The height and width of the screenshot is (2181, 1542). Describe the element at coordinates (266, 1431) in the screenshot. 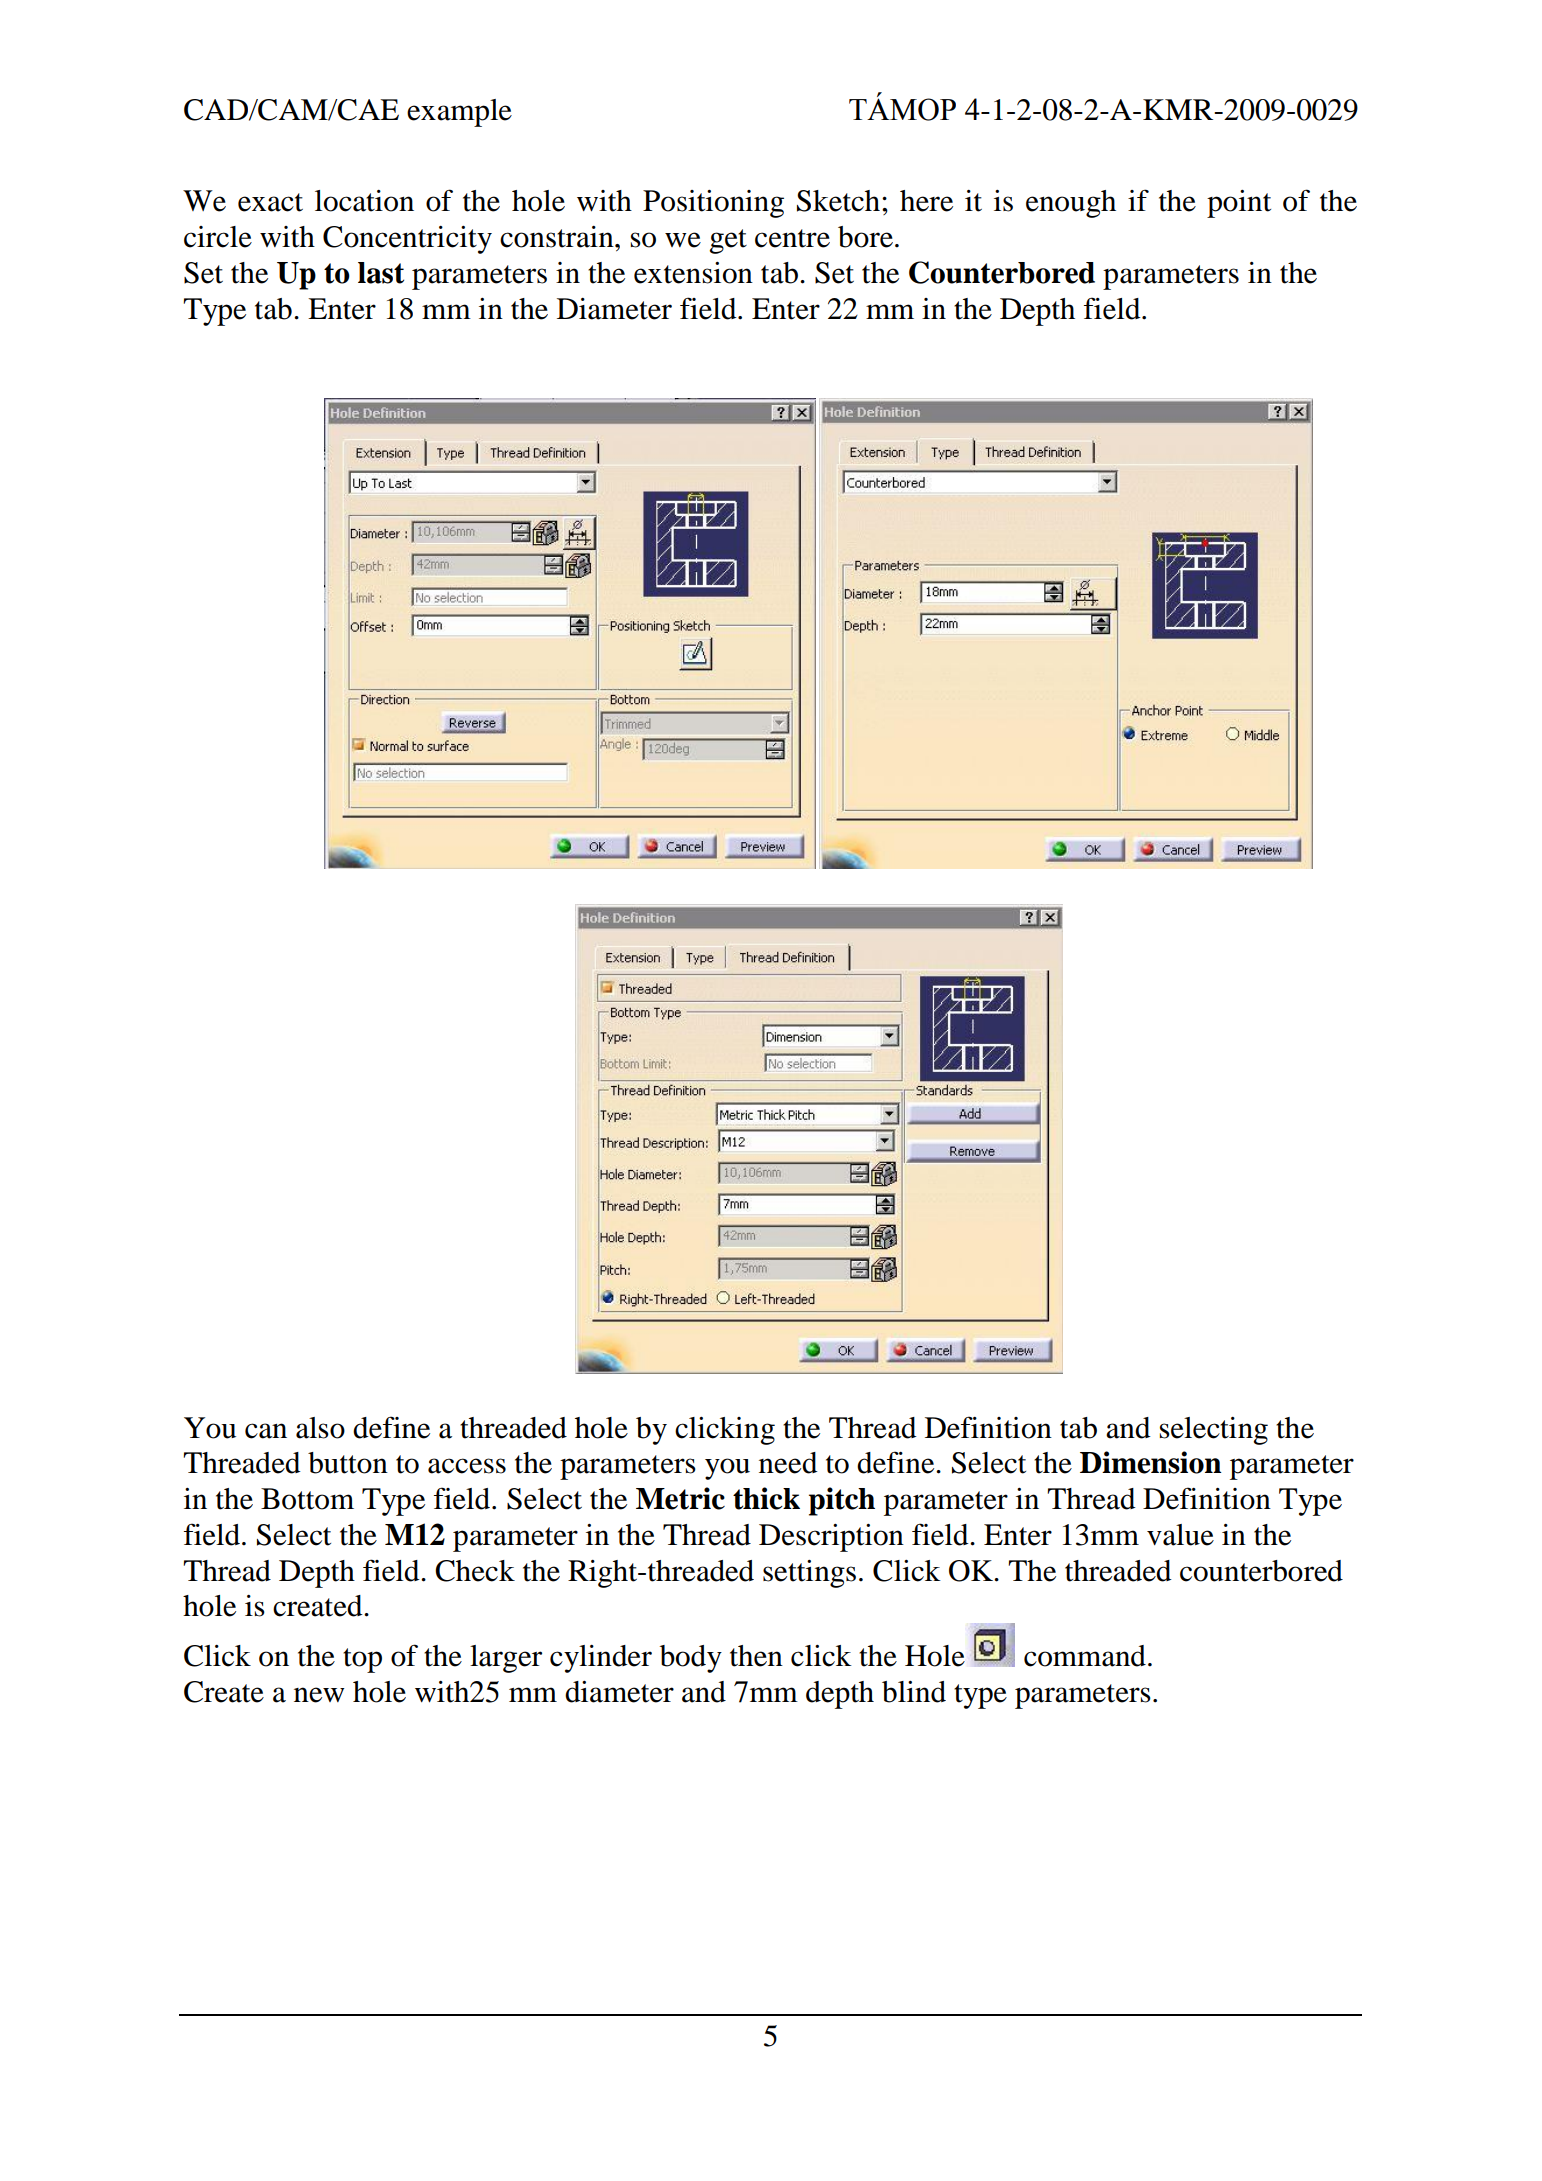

I see `can` at that location.
